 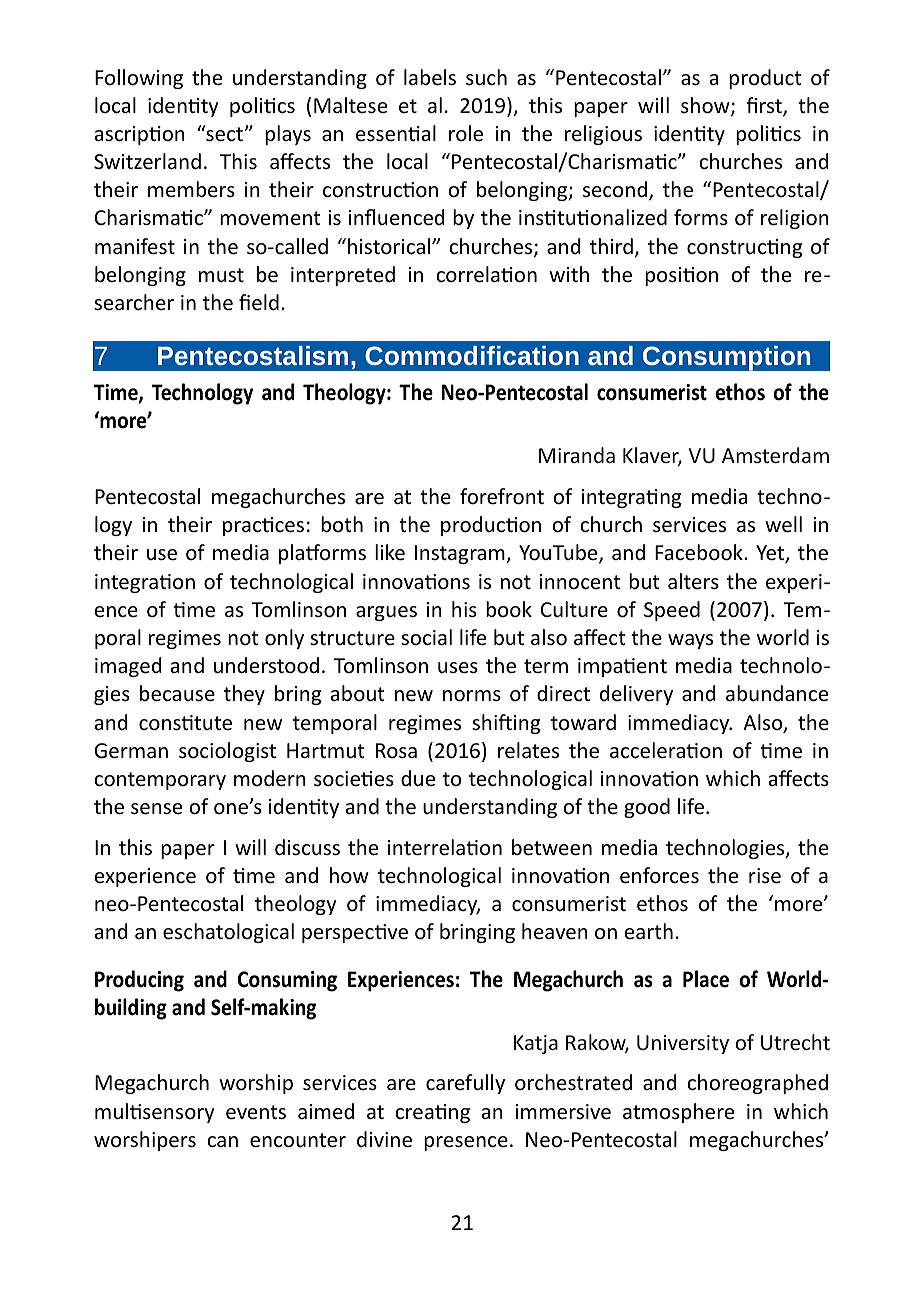 What do you see at coordinates (432, 1113) in the screenshot?
I see `creating` at bounding box center [432, 1113].
